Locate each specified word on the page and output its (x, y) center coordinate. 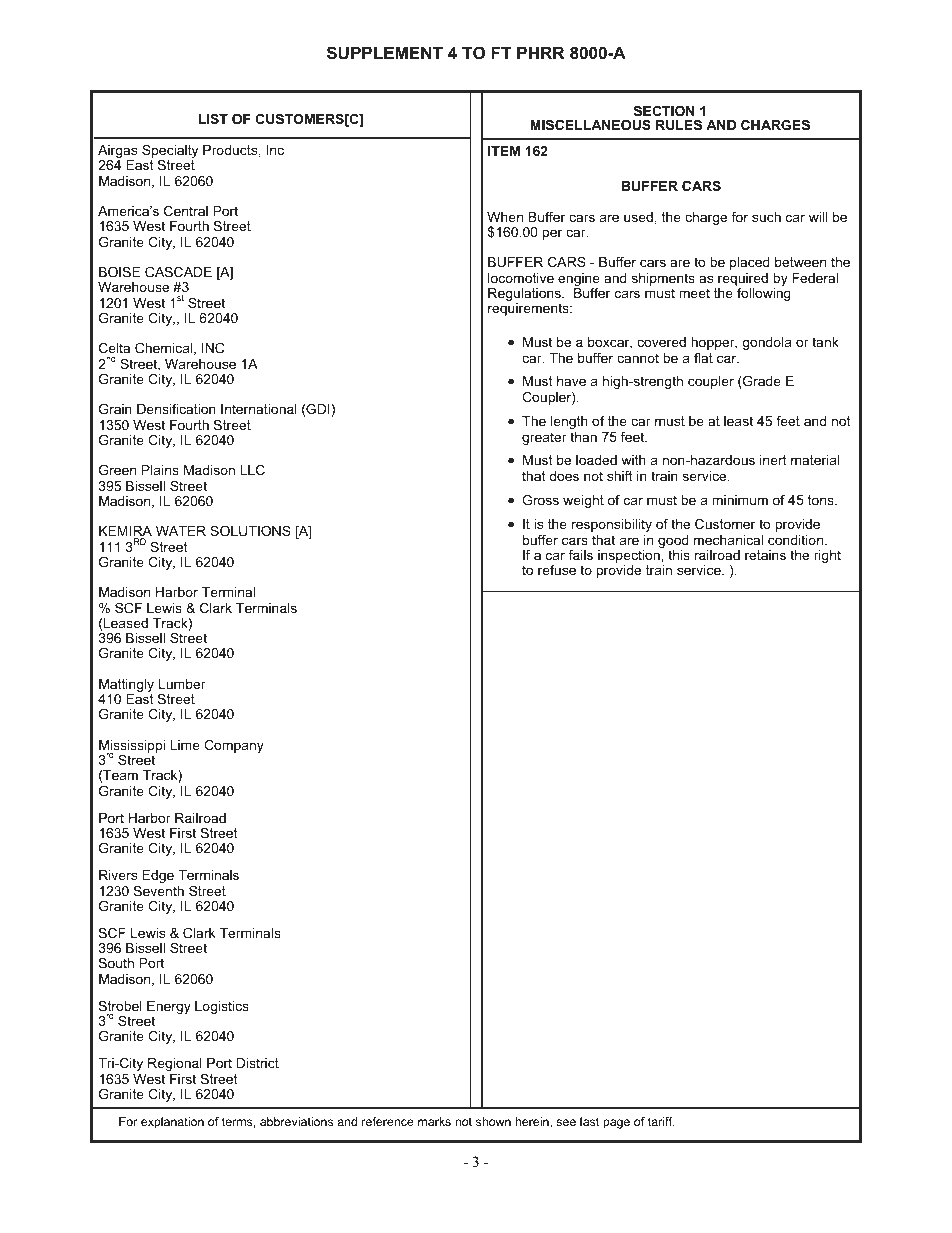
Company (234, 746)
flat (703, 358)
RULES (679, 125)
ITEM (504, 151)
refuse (557, 570)
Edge (158, 876)
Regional (175, 1064)
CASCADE (178, 272)
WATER (181, 531)
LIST (213, 119)
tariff (661, 1121)
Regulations (525, 296)
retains (765, 555)
